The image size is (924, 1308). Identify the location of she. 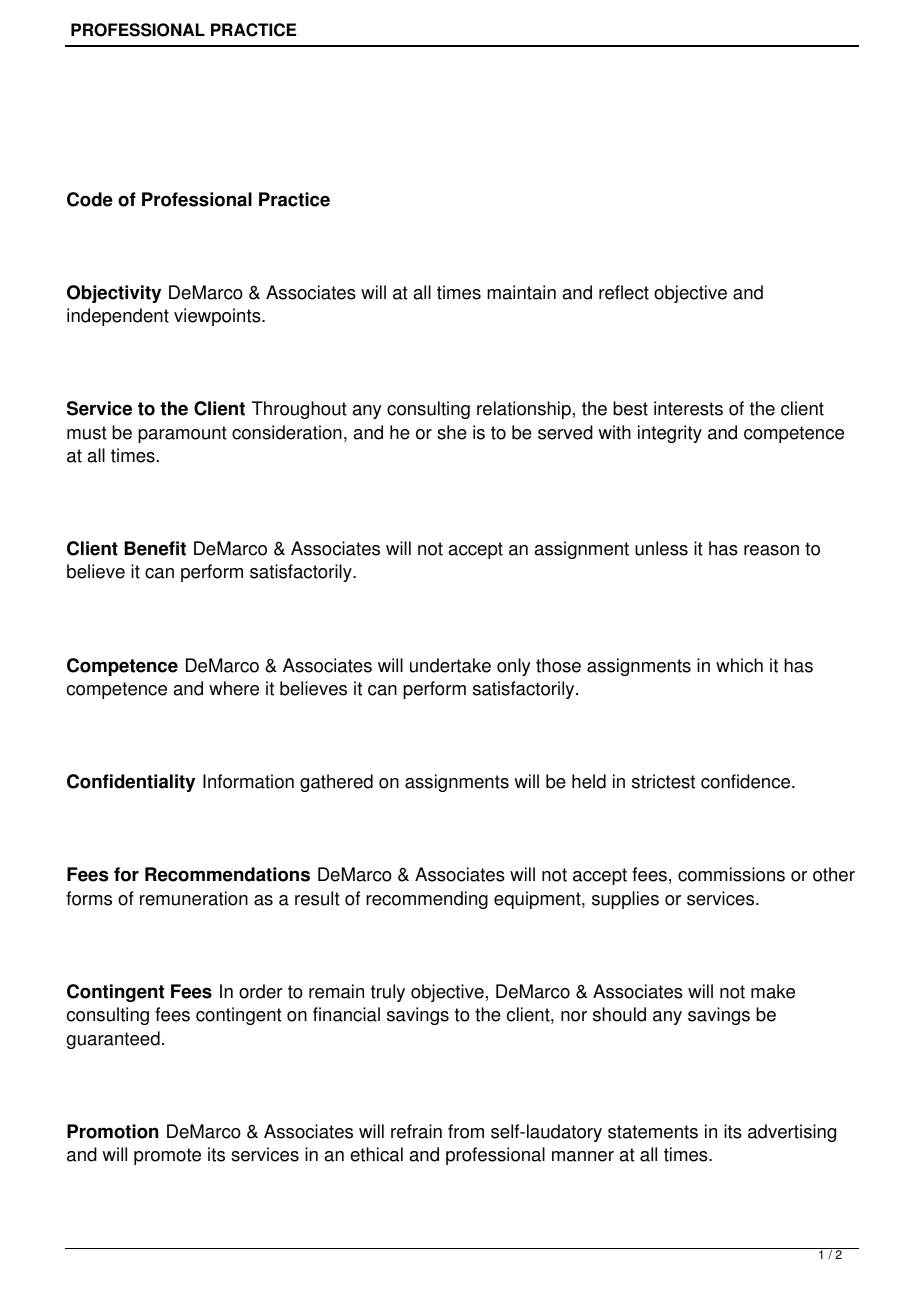
(452, 432).
